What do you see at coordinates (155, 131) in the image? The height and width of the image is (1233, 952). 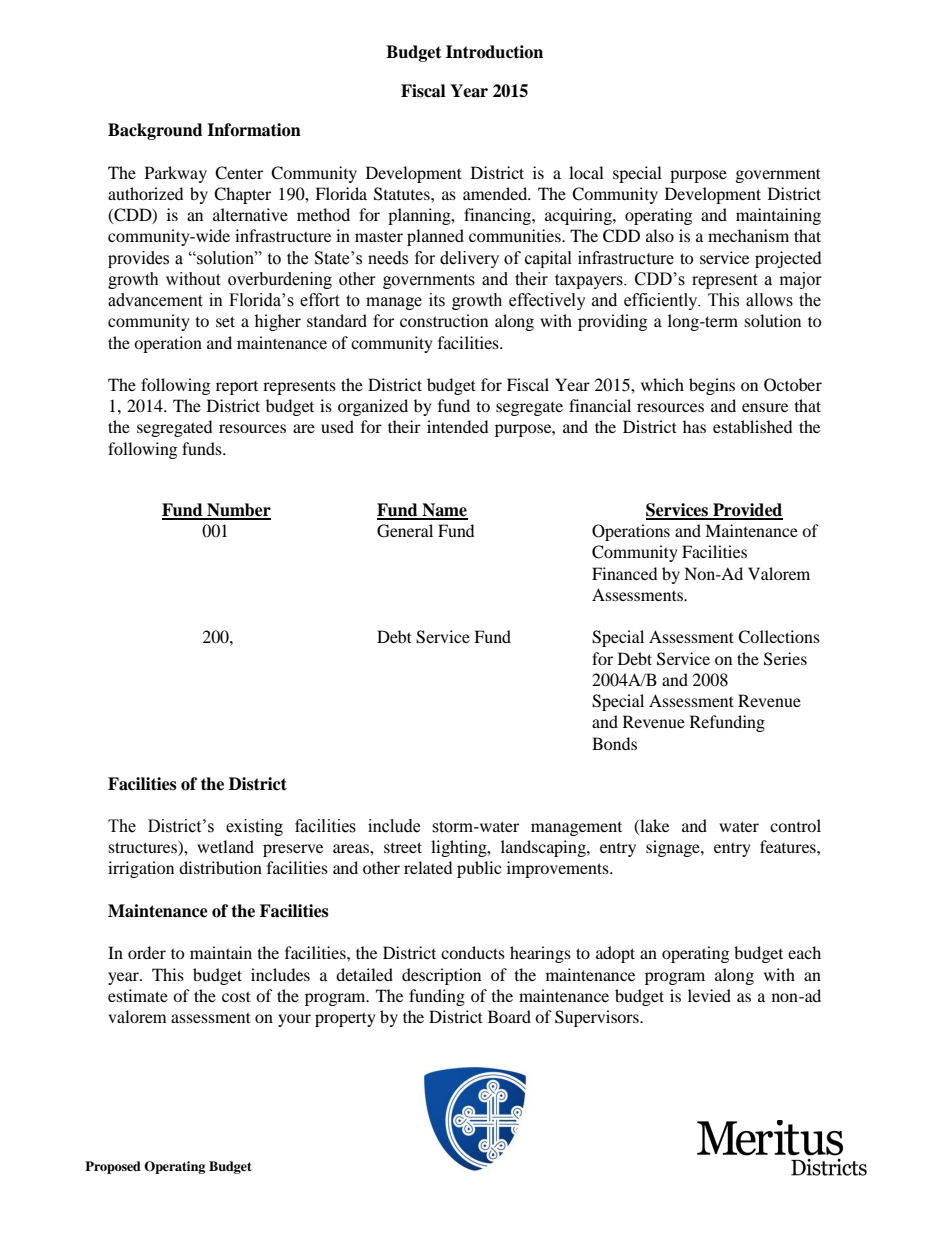 I see `Background` at bounding box center [155, 131].
